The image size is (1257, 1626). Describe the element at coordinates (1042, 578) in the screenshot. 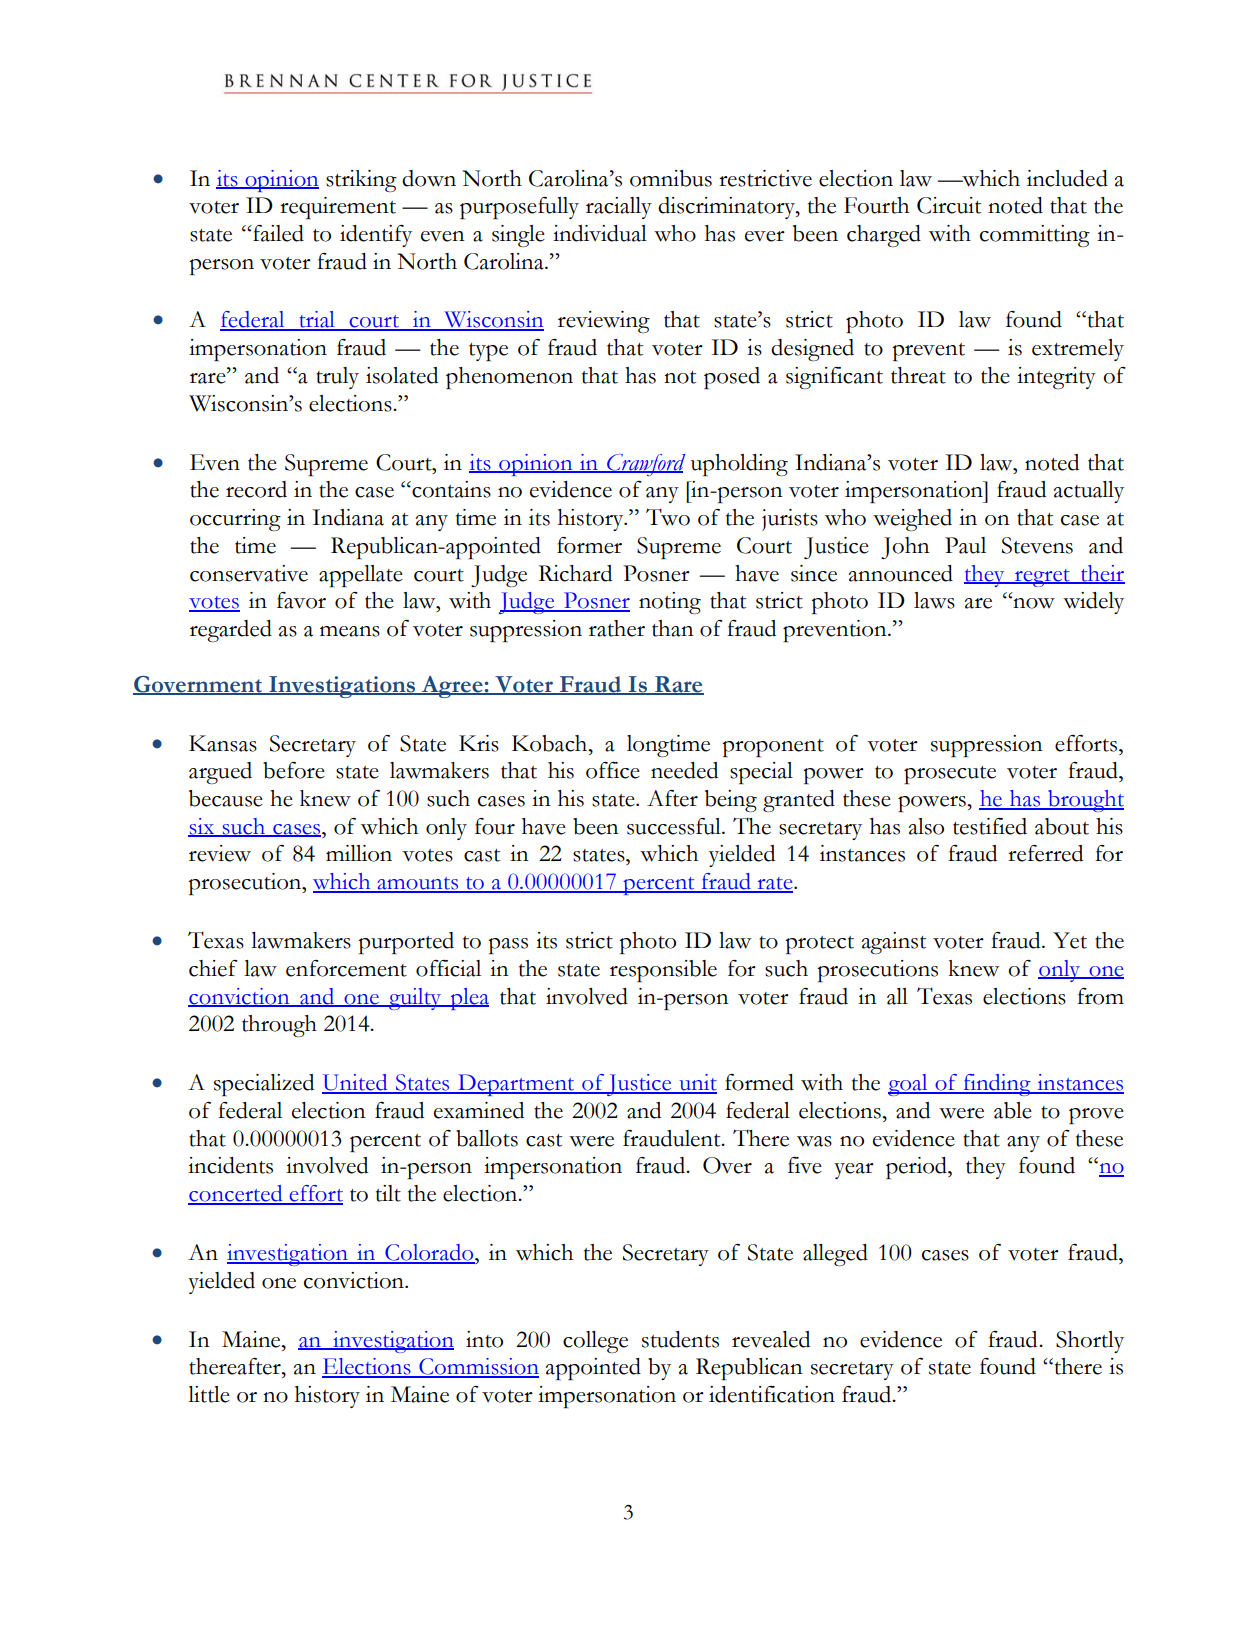

I see `regret` at that location.
